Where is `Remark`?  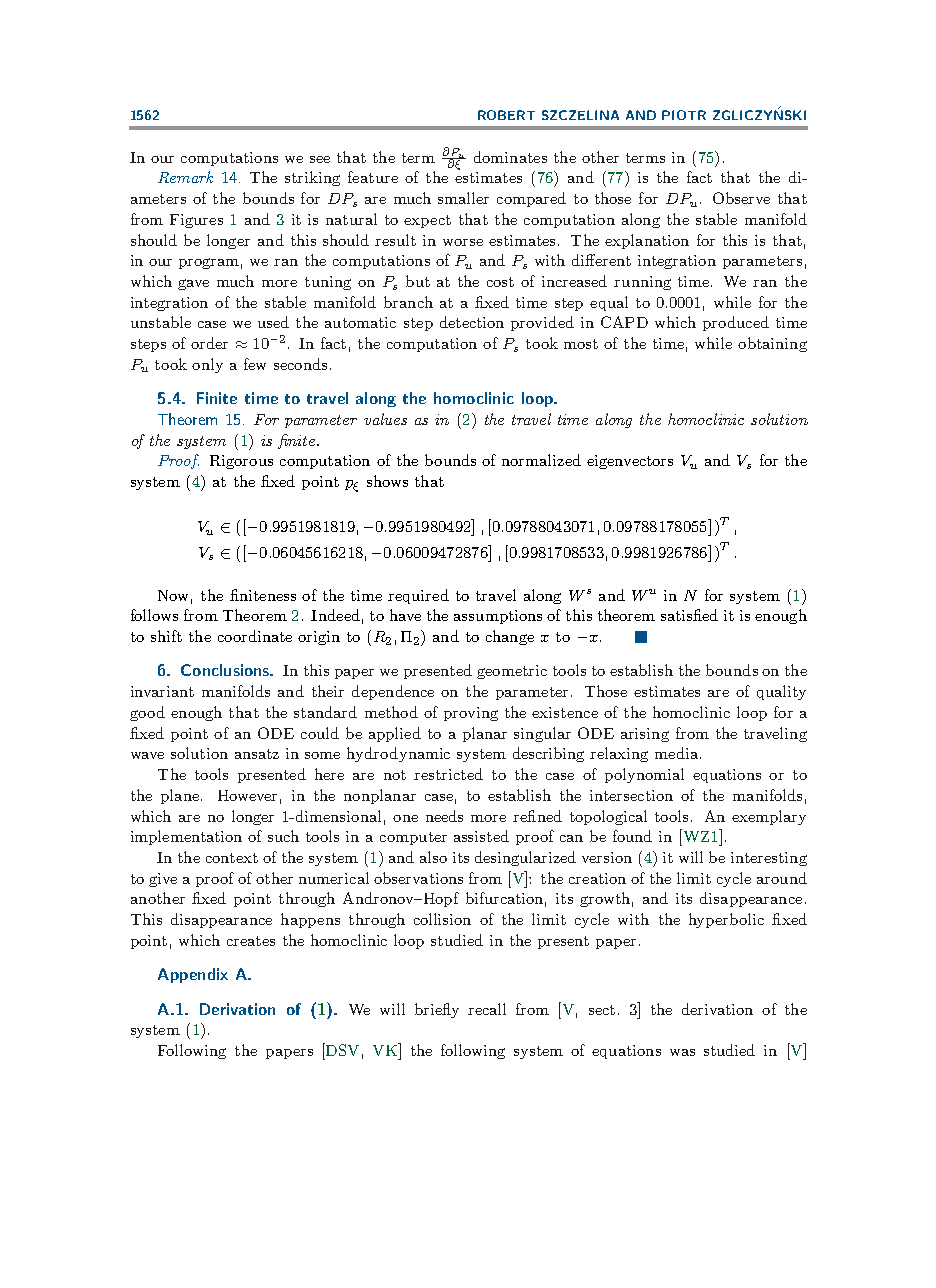 Remark is located at coordinates (185, 177).
